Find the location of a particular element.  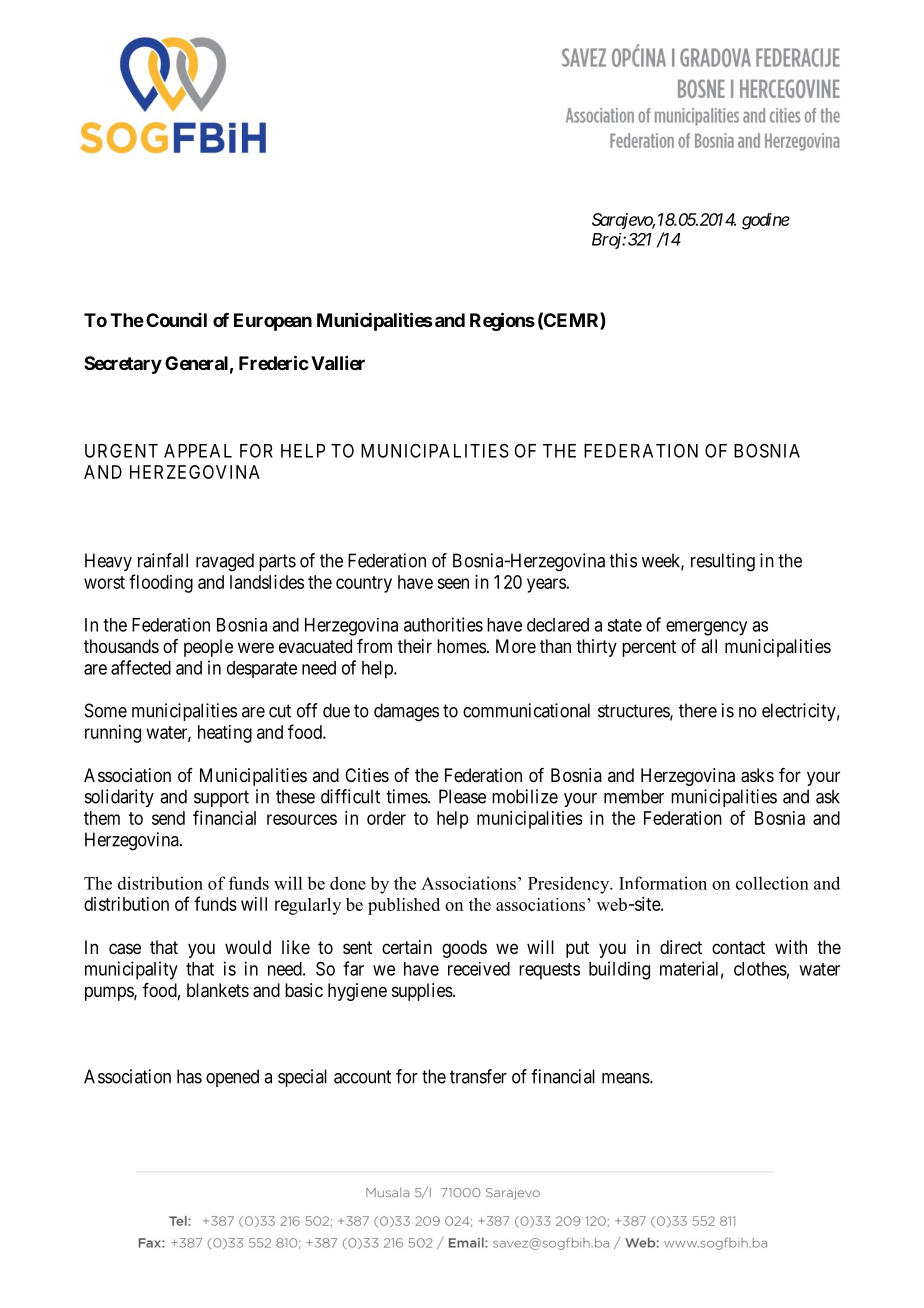

Frederic is located at coordinates (274, 362).
